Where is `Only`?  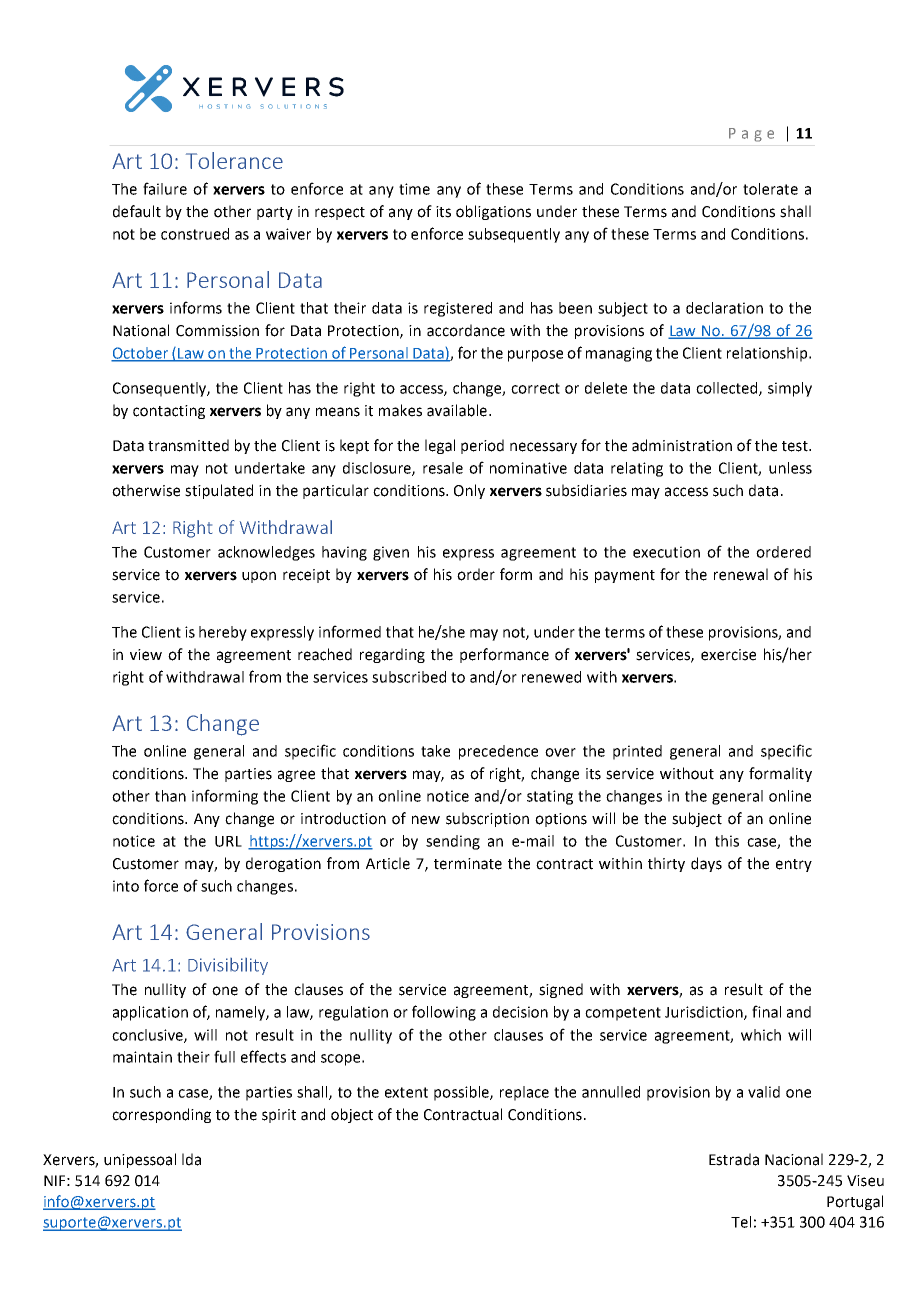
Only is located at coordinates (469, 491).
